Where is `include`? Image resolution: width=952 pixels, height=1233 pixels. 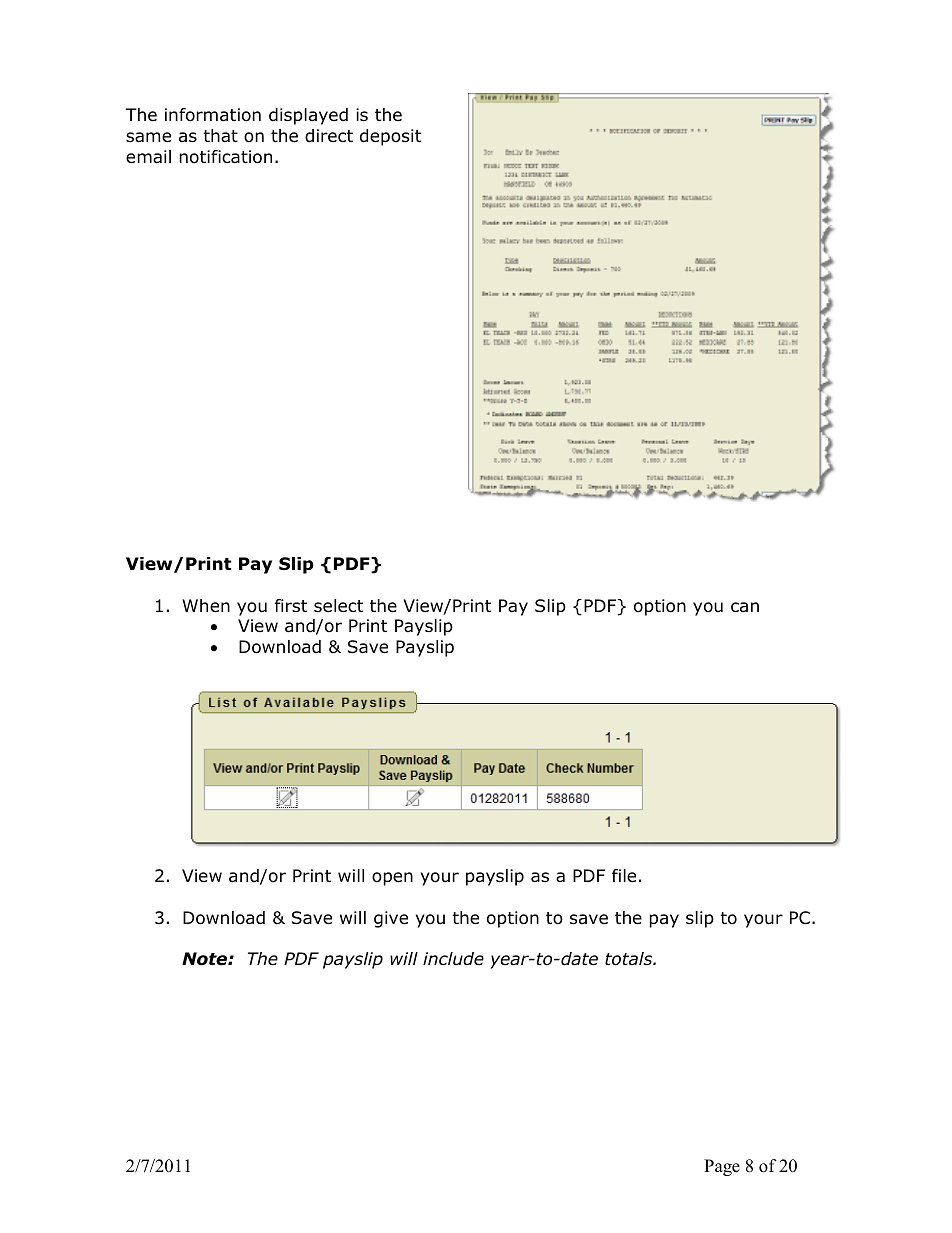
include is located at coordinates (453, 959).
